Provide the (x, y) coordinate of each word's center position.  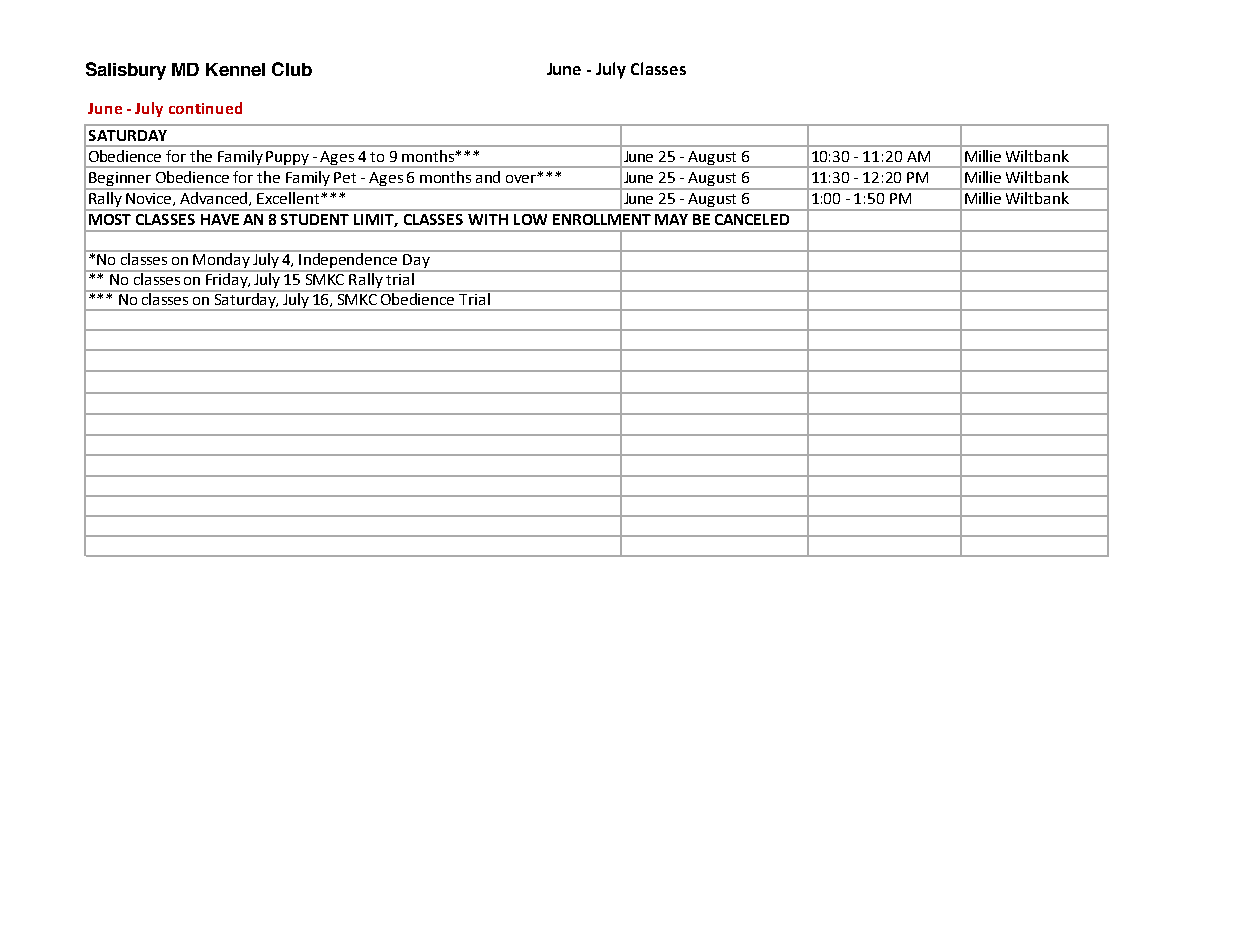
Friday (228, 280)
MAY (671, 219)
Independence (348, 260)
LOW (530, 219)
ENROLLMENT (602, 219)
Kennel (235, 69)
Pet (345, 177)
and (488, 177)
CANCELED (752, 219)
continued (205, 108)
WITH (488, 219)
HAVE (220, 219)
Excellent (289, 198)
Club (292, 69)
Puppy (287, 158)
